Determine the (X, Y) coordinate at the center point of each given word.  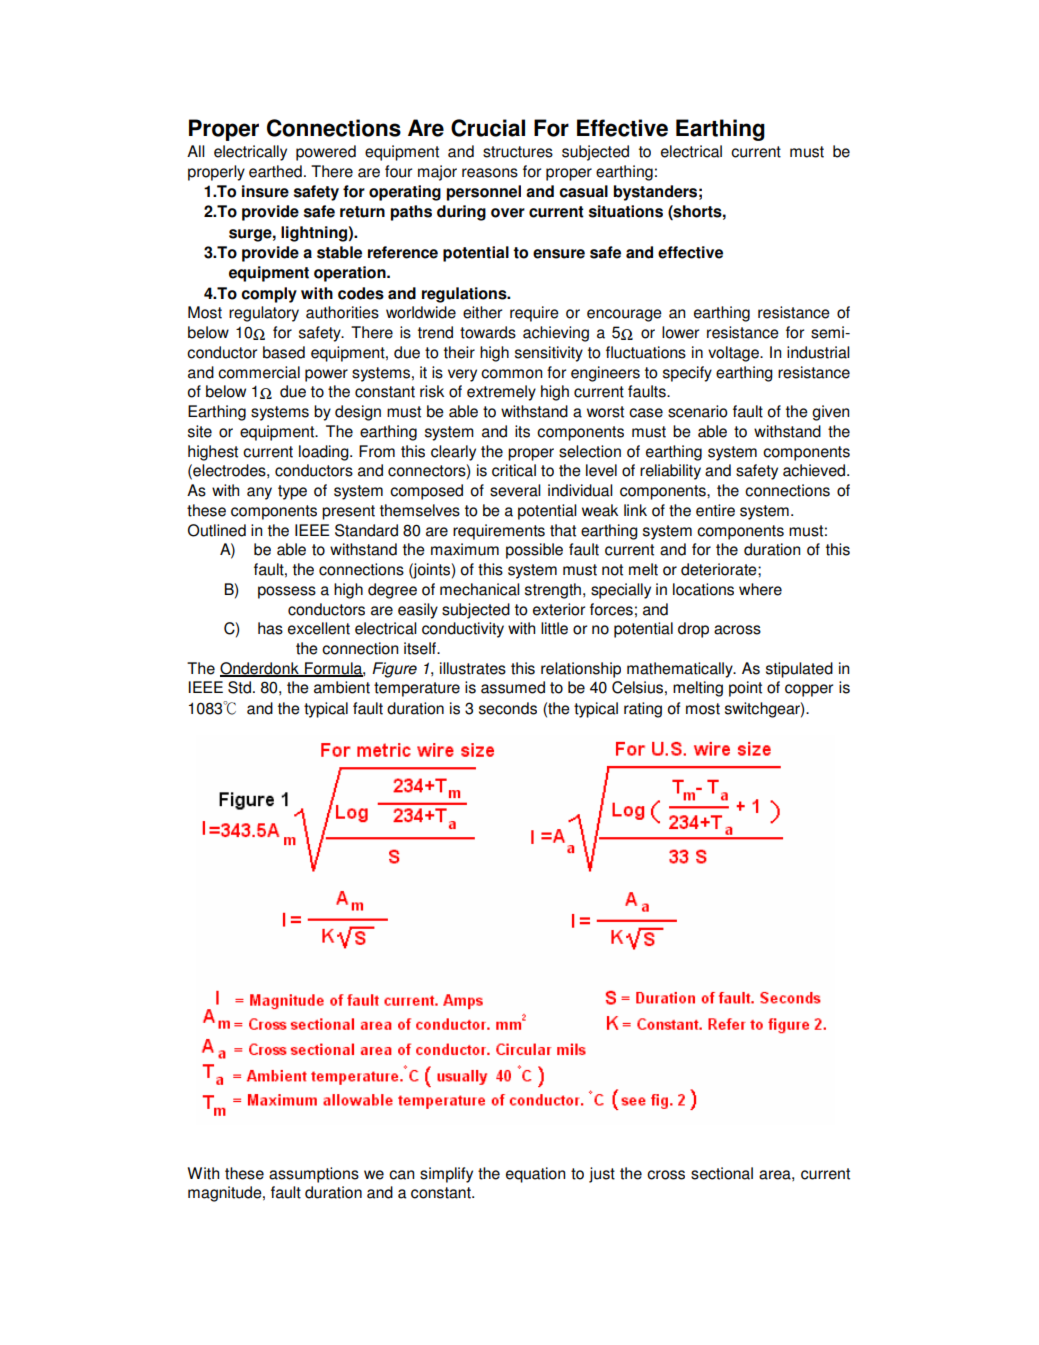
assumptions (314, 1175)
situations (626, 211)
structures (518, 152)
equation (535, 1175)
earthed (275, 171)
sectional (722, 1173)
